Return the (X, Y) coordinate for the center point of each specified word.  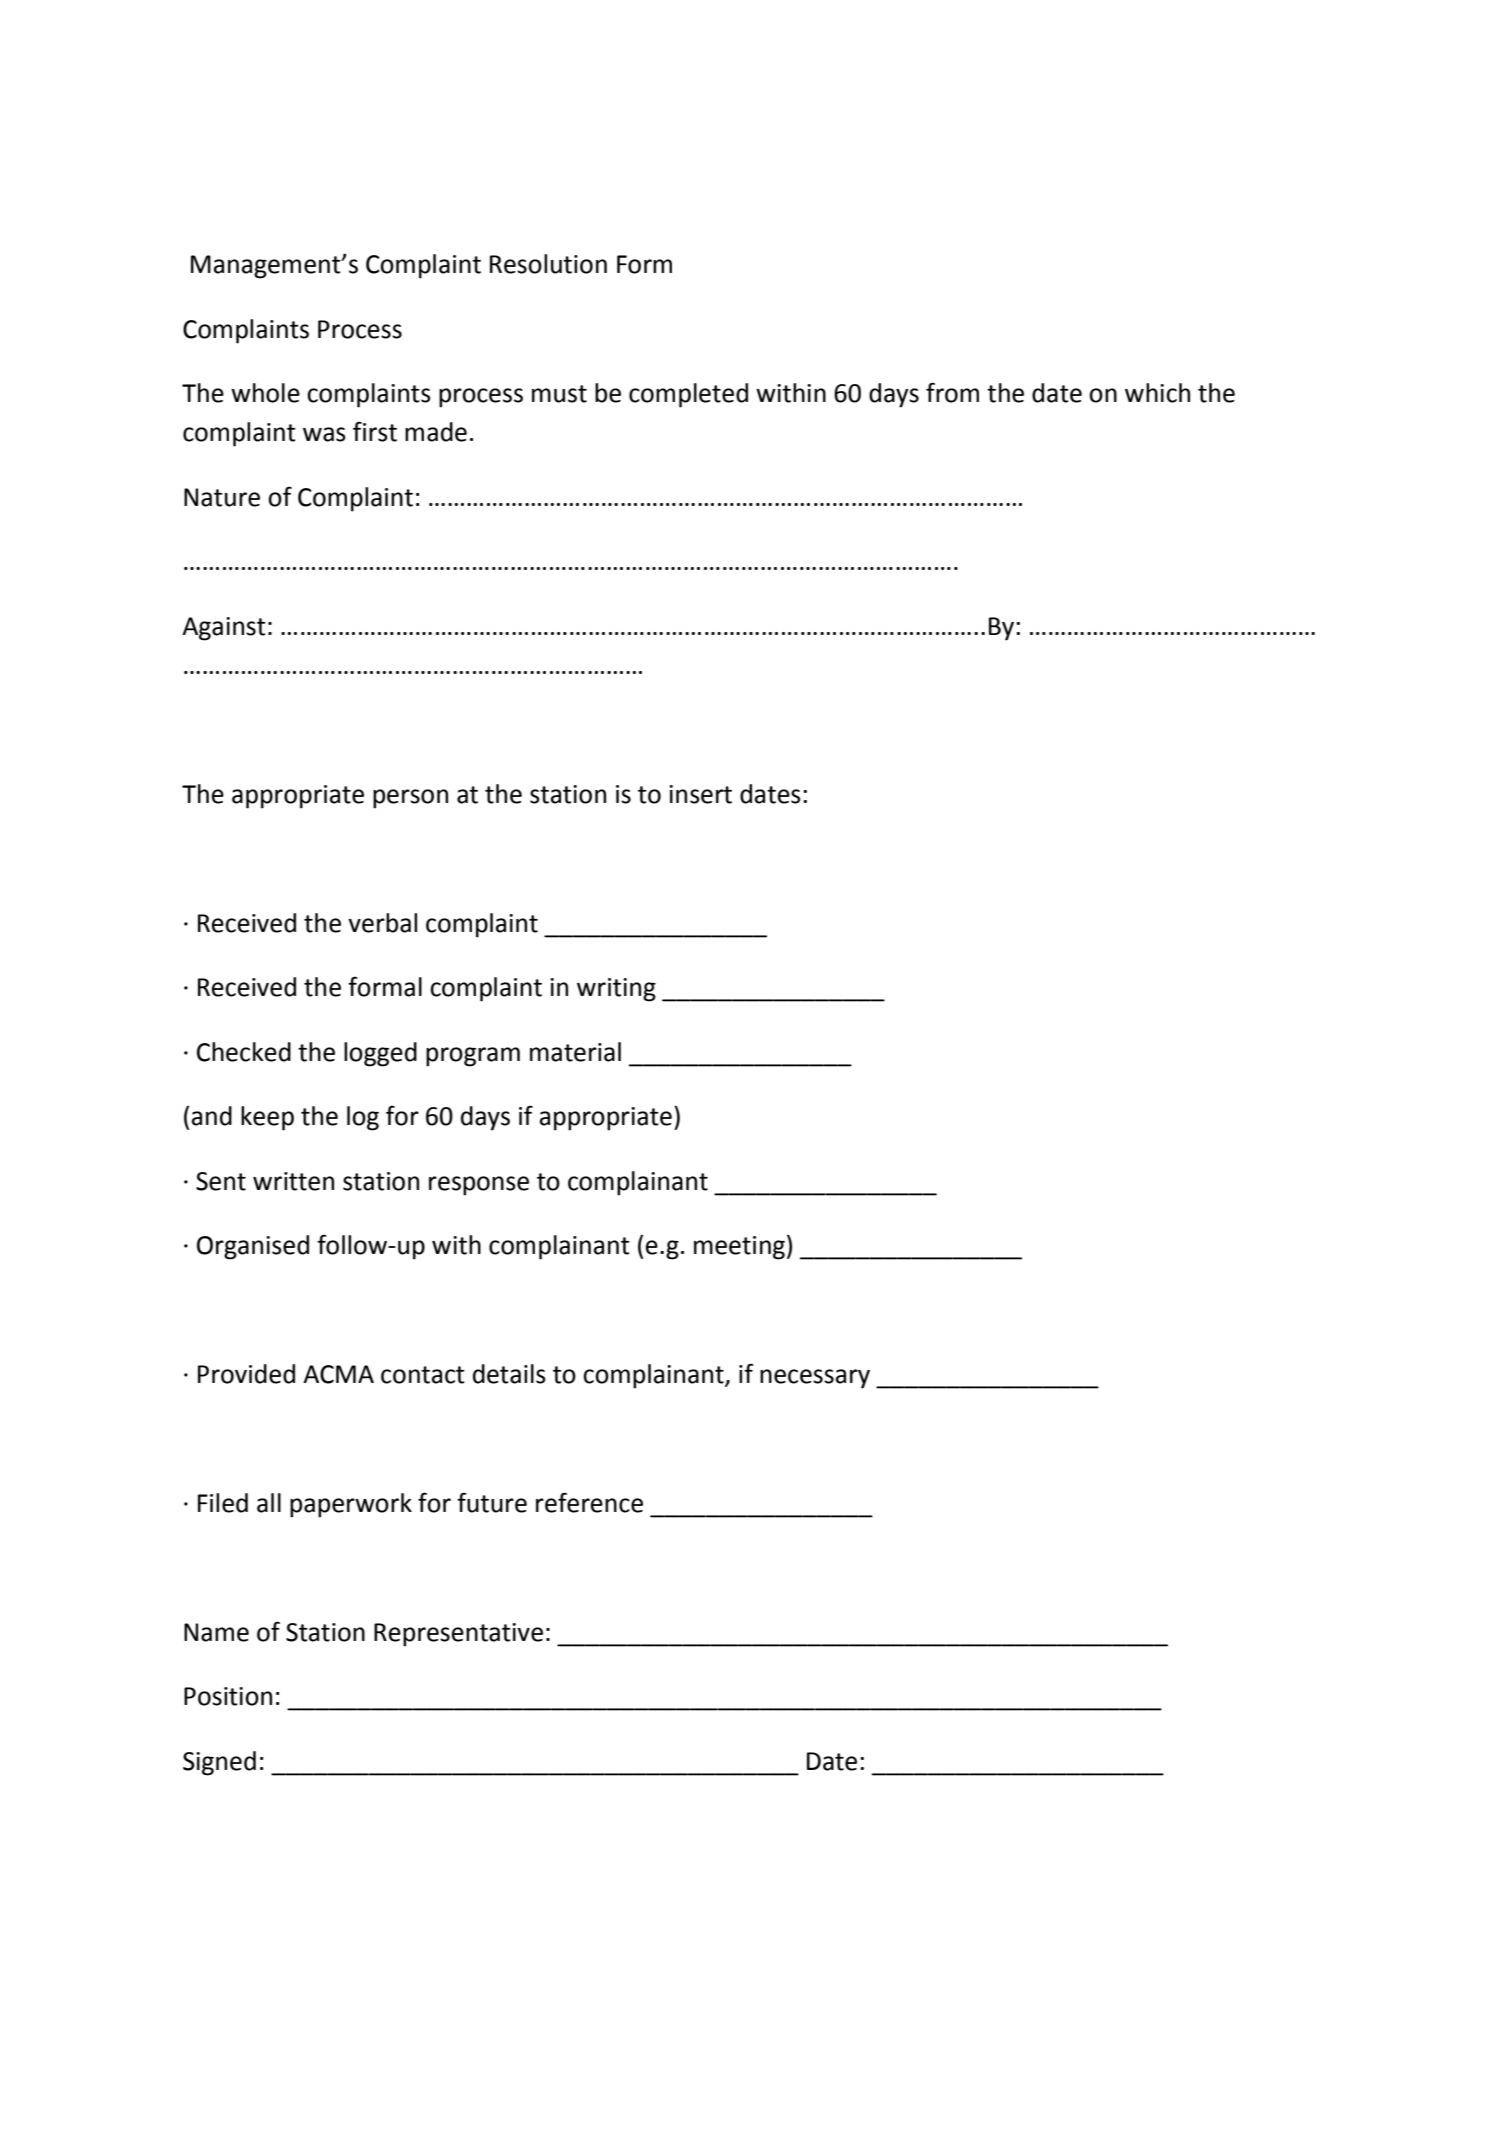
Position (228, 1696)
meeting (739, 1248)
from (952, 392)
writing (616, 990)
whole (265, 393)
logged (380, 1054)
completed (688, 395)
